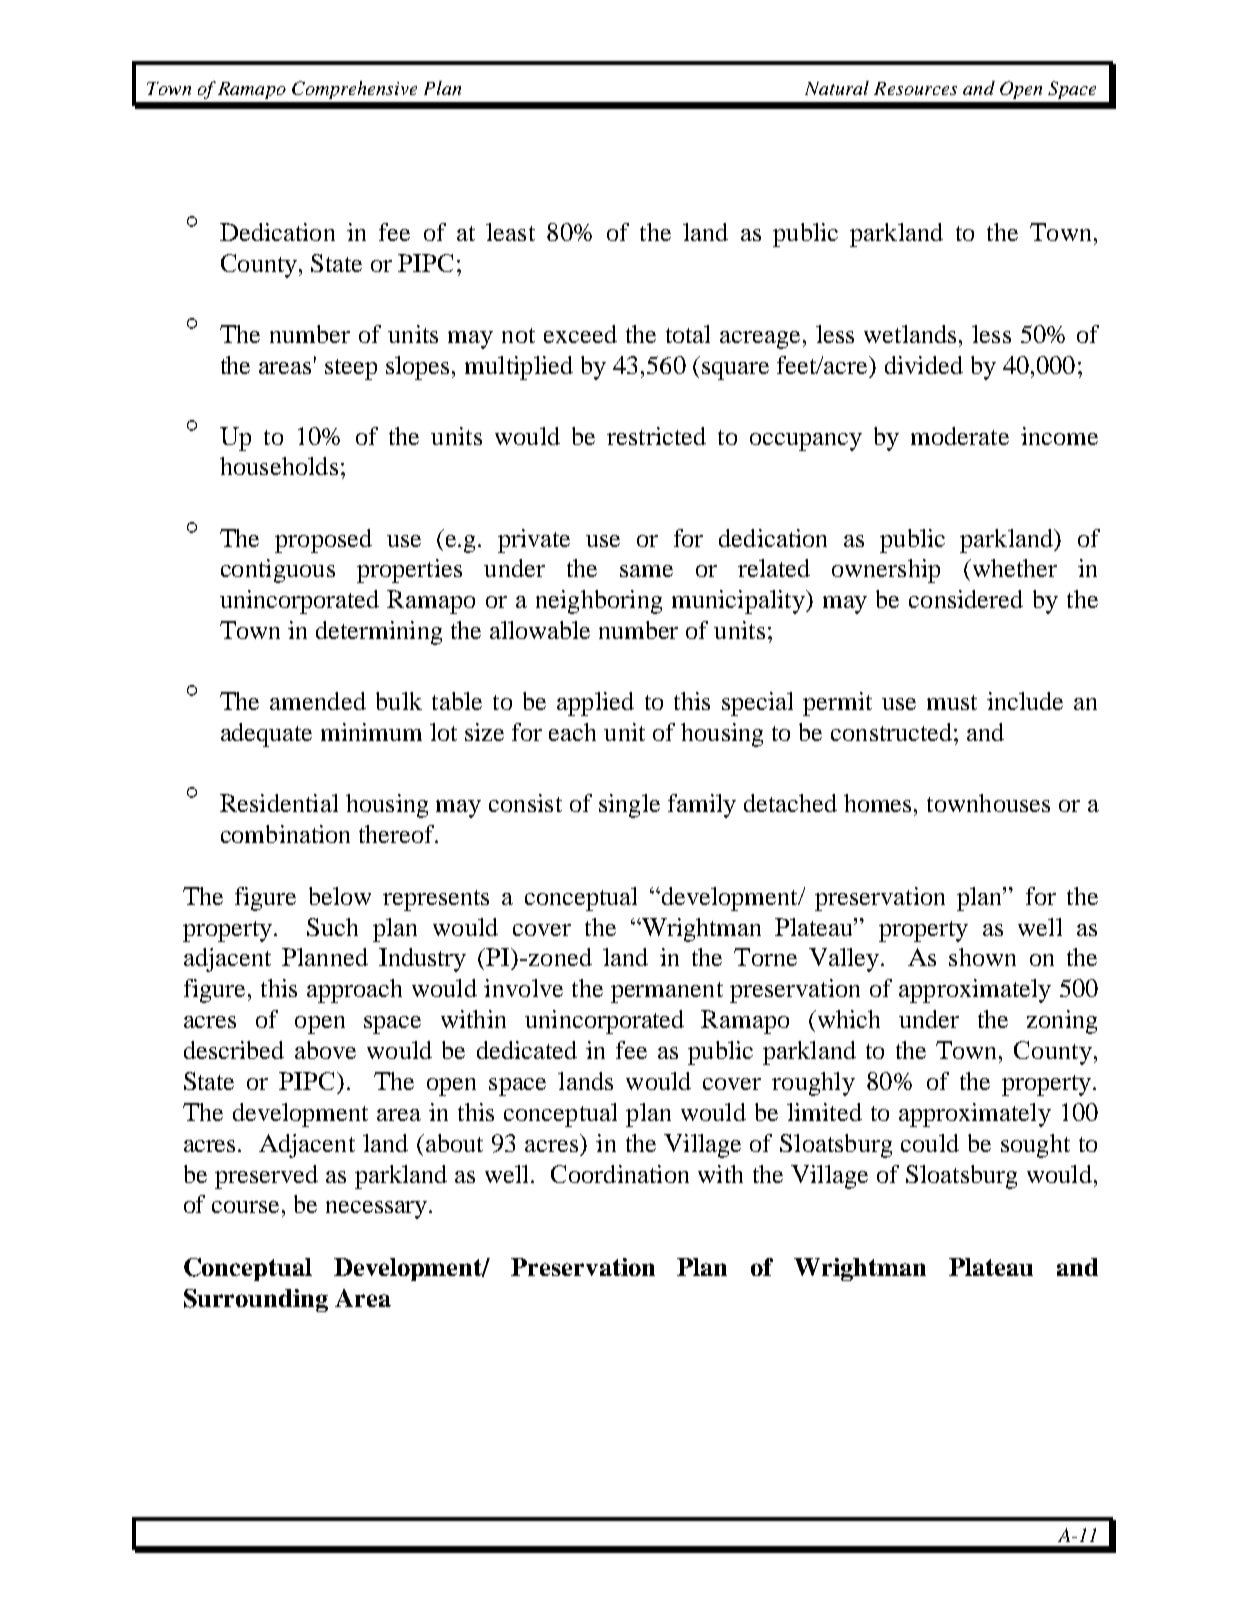 The image size is (1245, 1611). What do you see at coordinates (960, 436) in the screenshot?
I see `moderate` at bounding box center [960, 436].
